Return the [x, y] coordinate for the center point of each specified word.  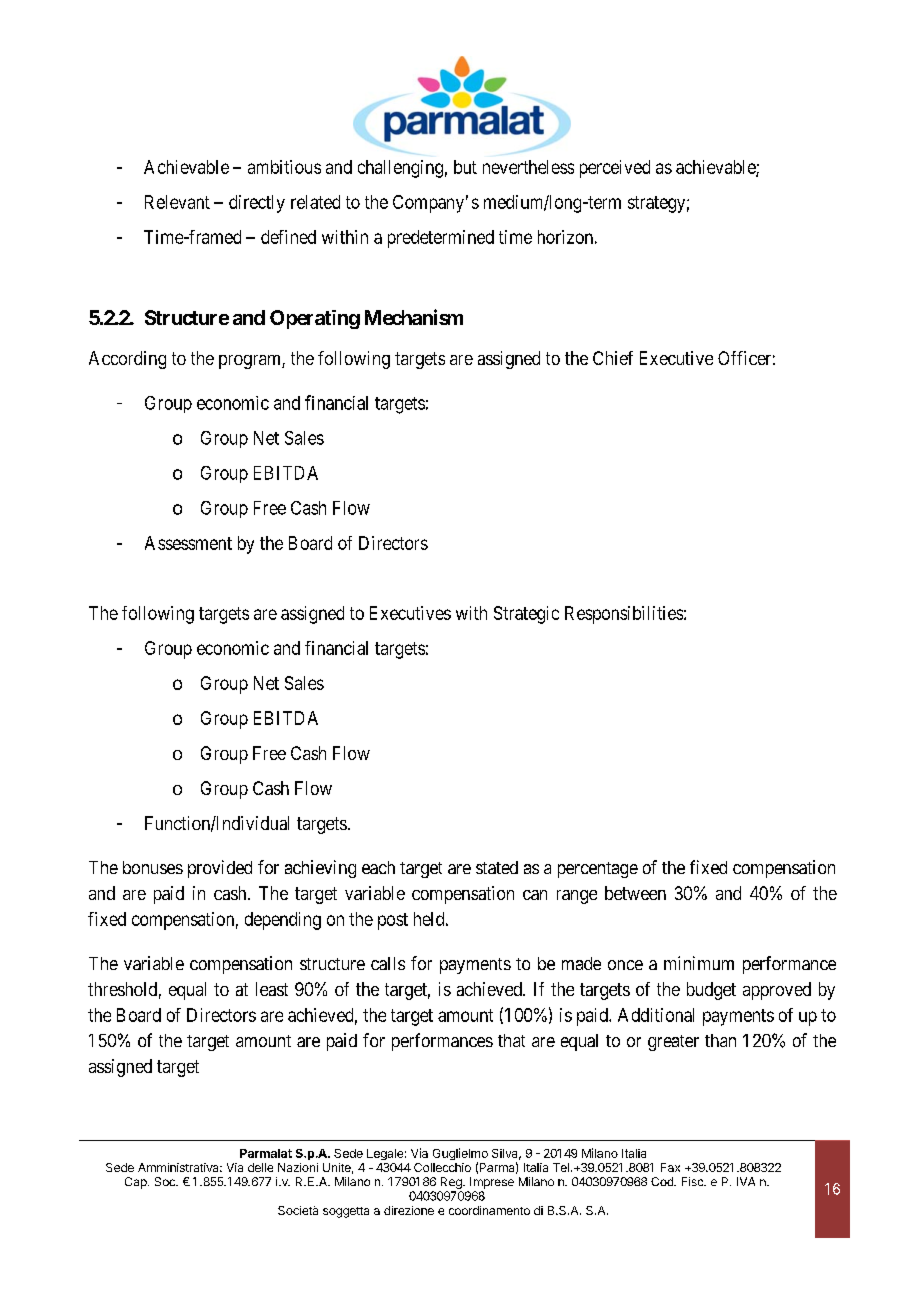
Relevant [177, 202]
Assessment [188, 543]
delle [260, 1167]
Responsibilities [624, 615]
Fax [670, 1167]
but [465, 167]
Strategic [526, 615]
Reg [451, 1184]
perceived [615, 169]
